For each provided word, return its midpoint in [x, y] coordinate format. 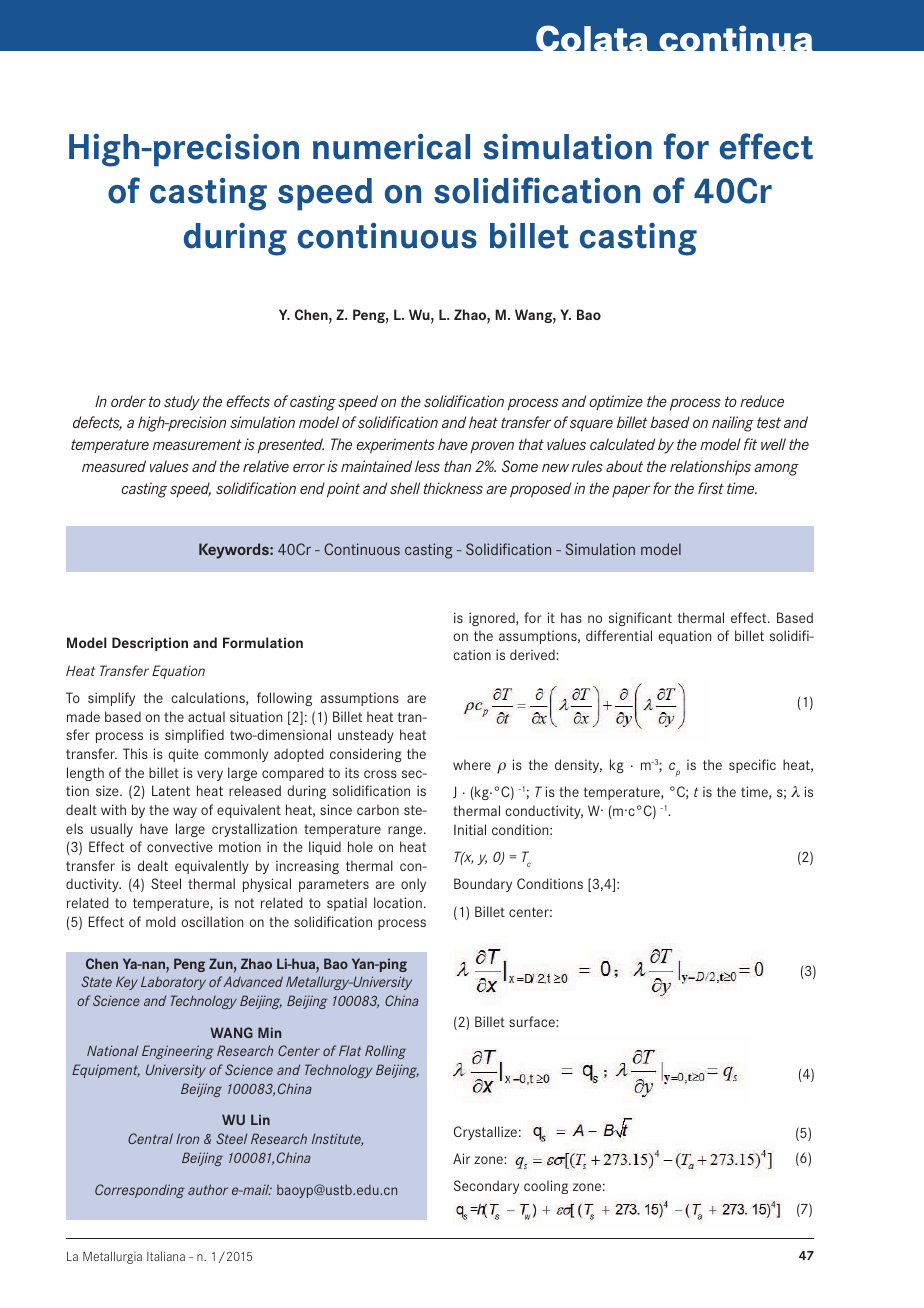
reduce [762, 401]
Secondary [486, 1187]
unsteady [366, 736]
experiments [395, 446]
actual [206, 716]
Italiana [166, 1256]
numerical [391, 146]
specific [752, 766]
